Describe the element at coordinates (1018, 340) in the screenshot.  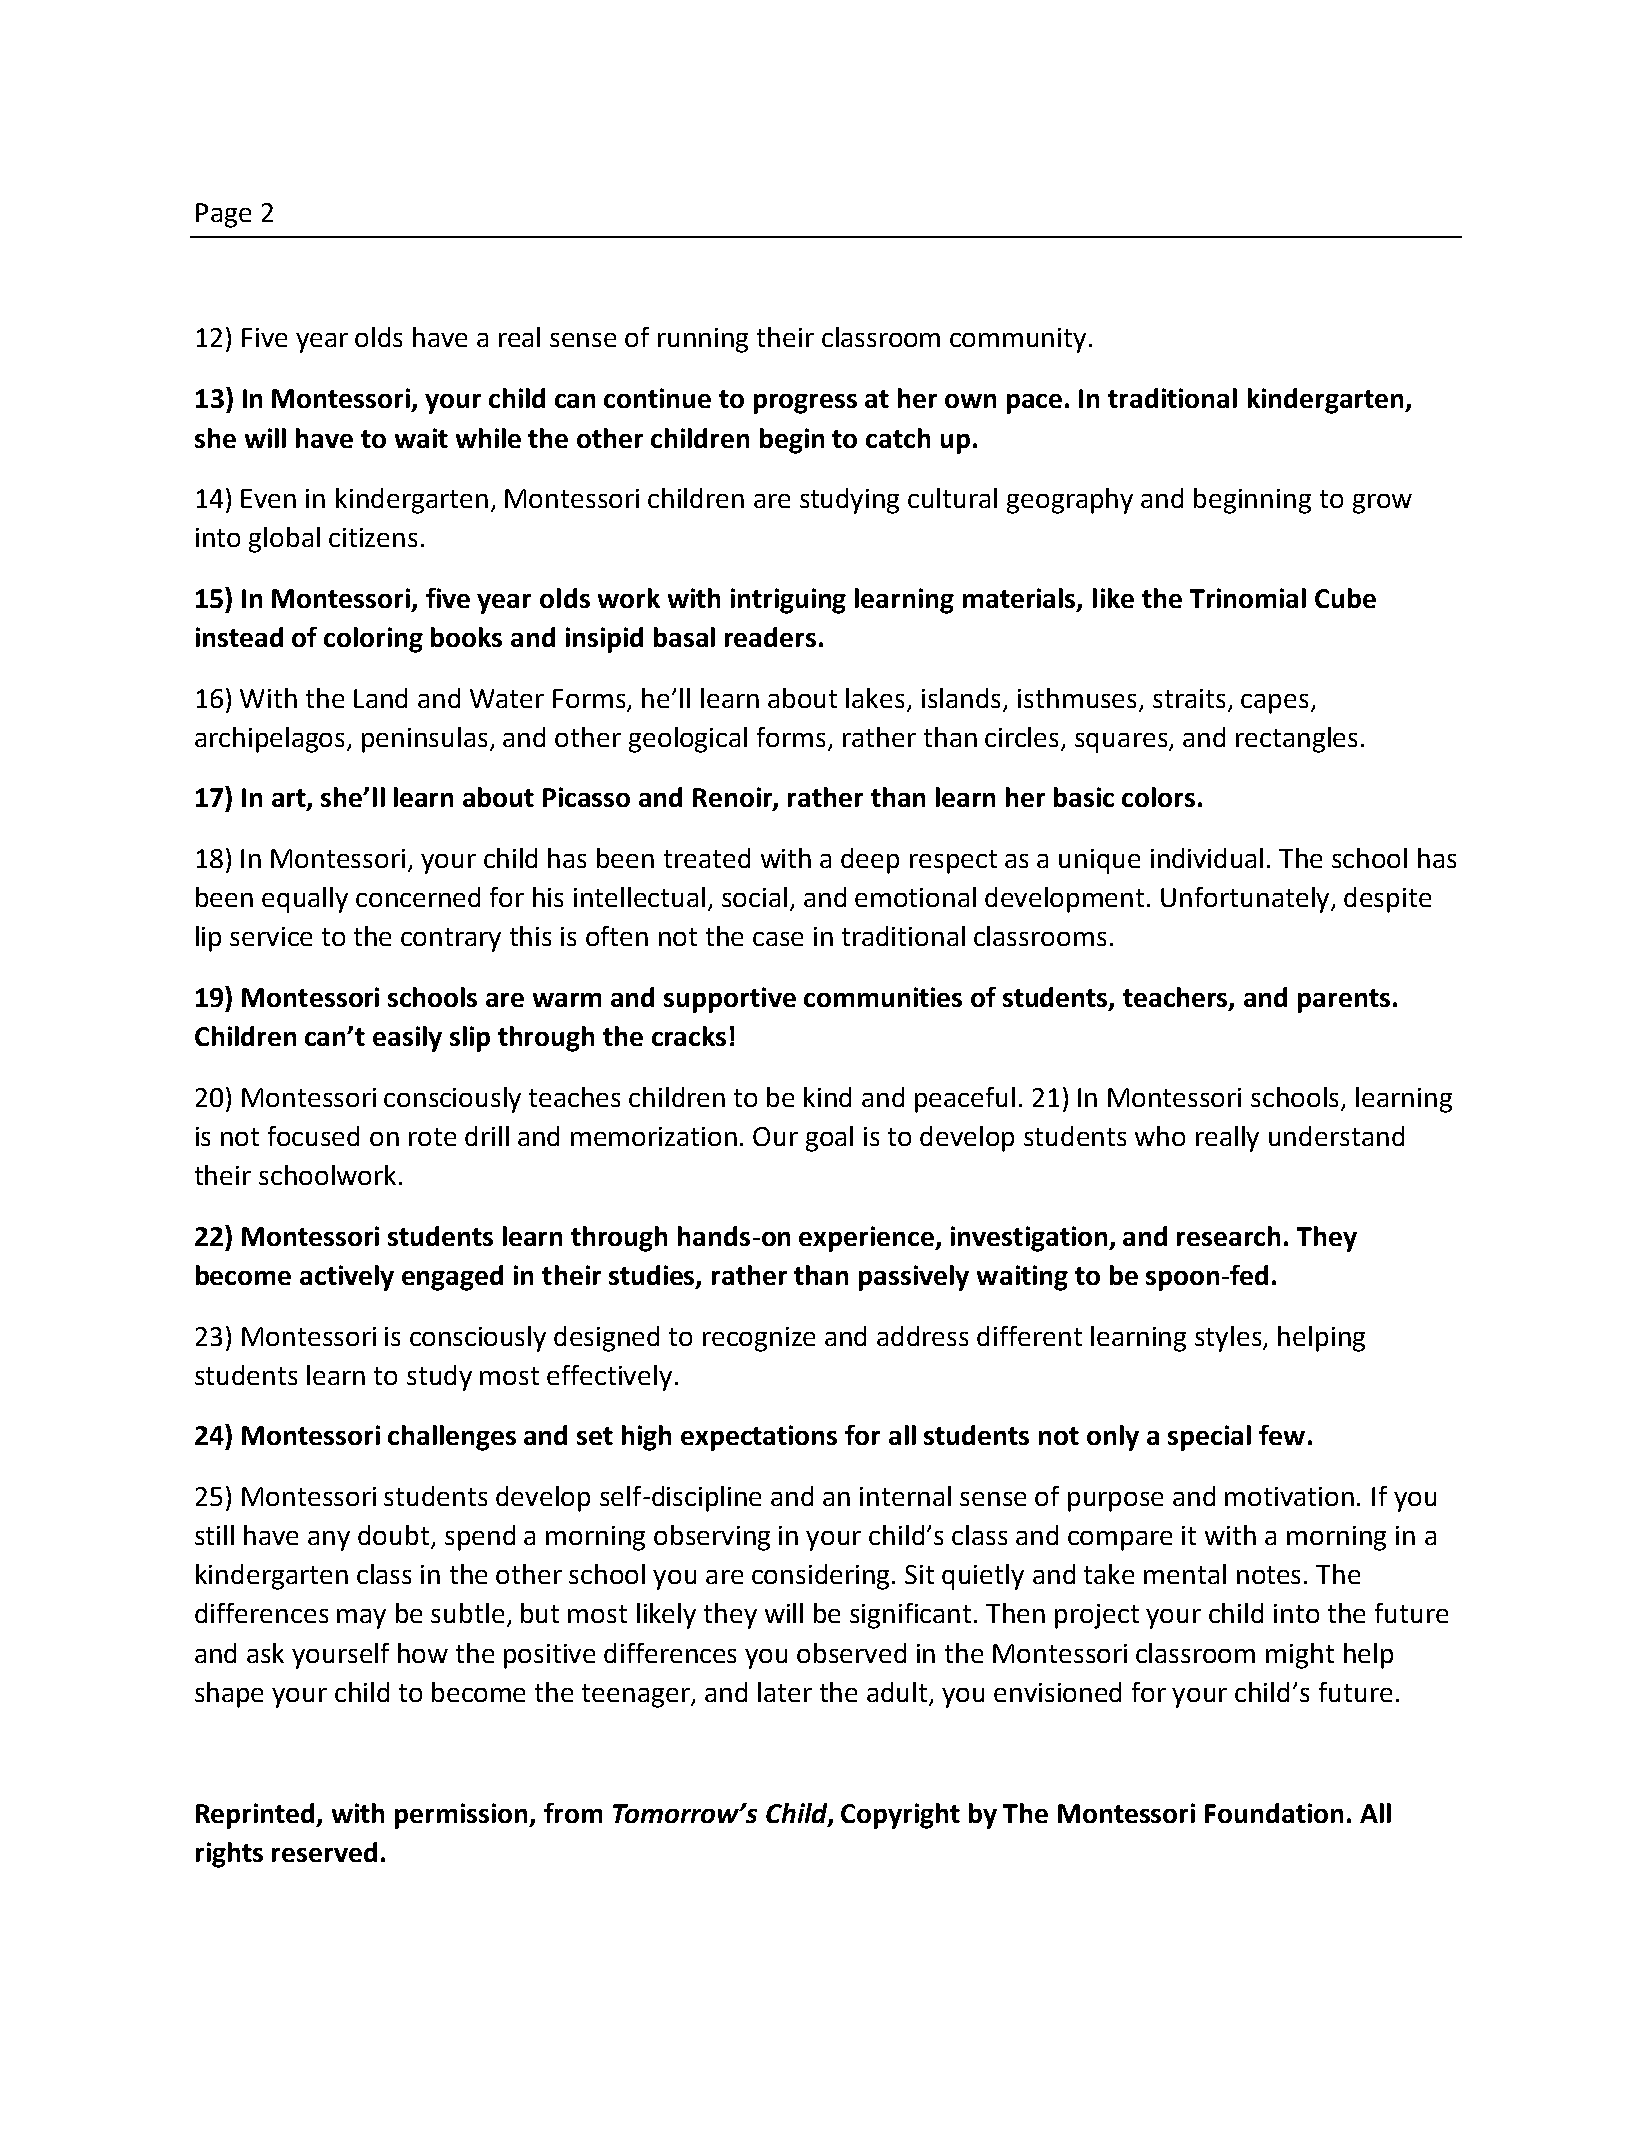
I see `community` at that location.
